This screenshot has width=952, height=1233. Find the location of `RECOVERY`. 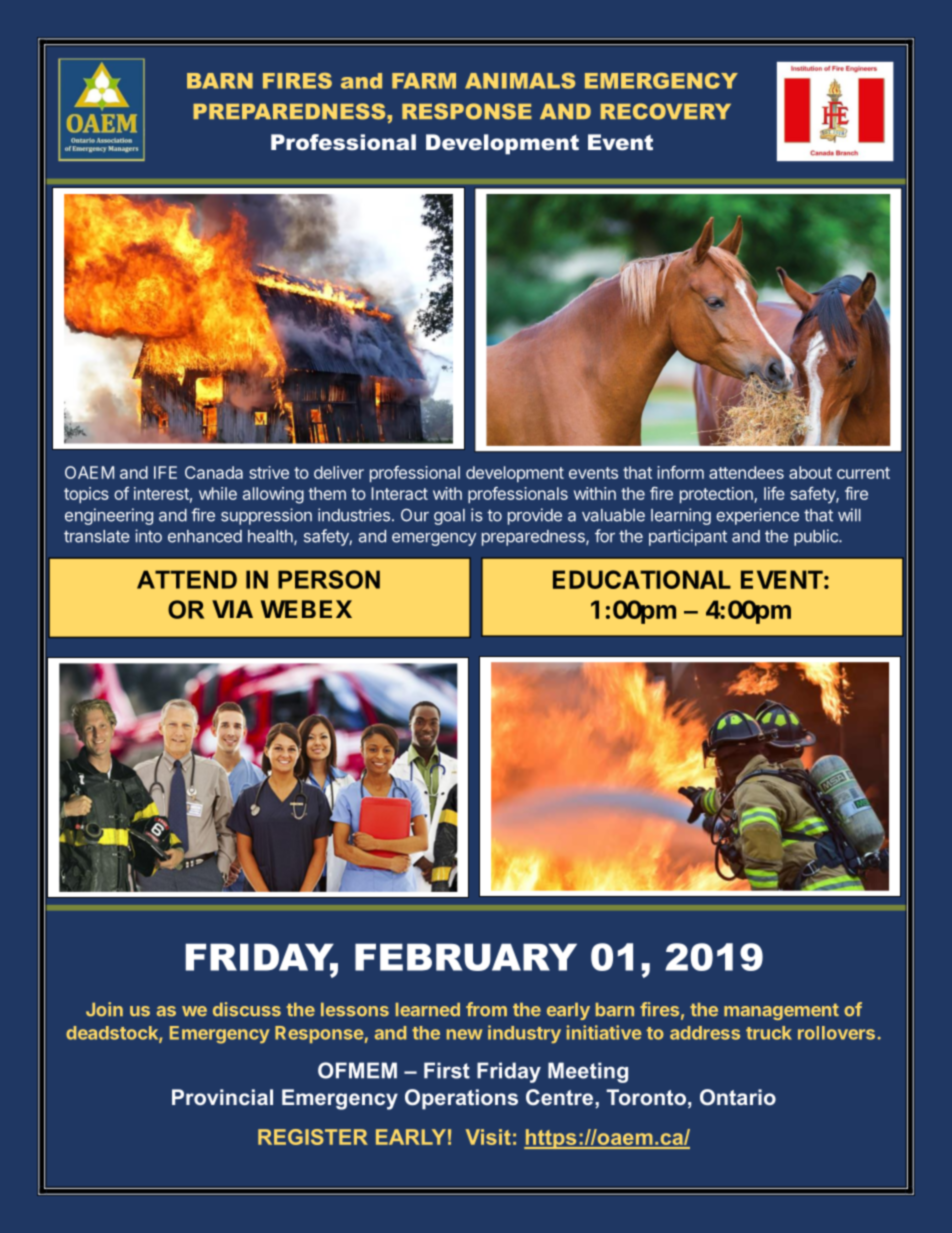

RECOVERY is located at coordinates (666, 111).
